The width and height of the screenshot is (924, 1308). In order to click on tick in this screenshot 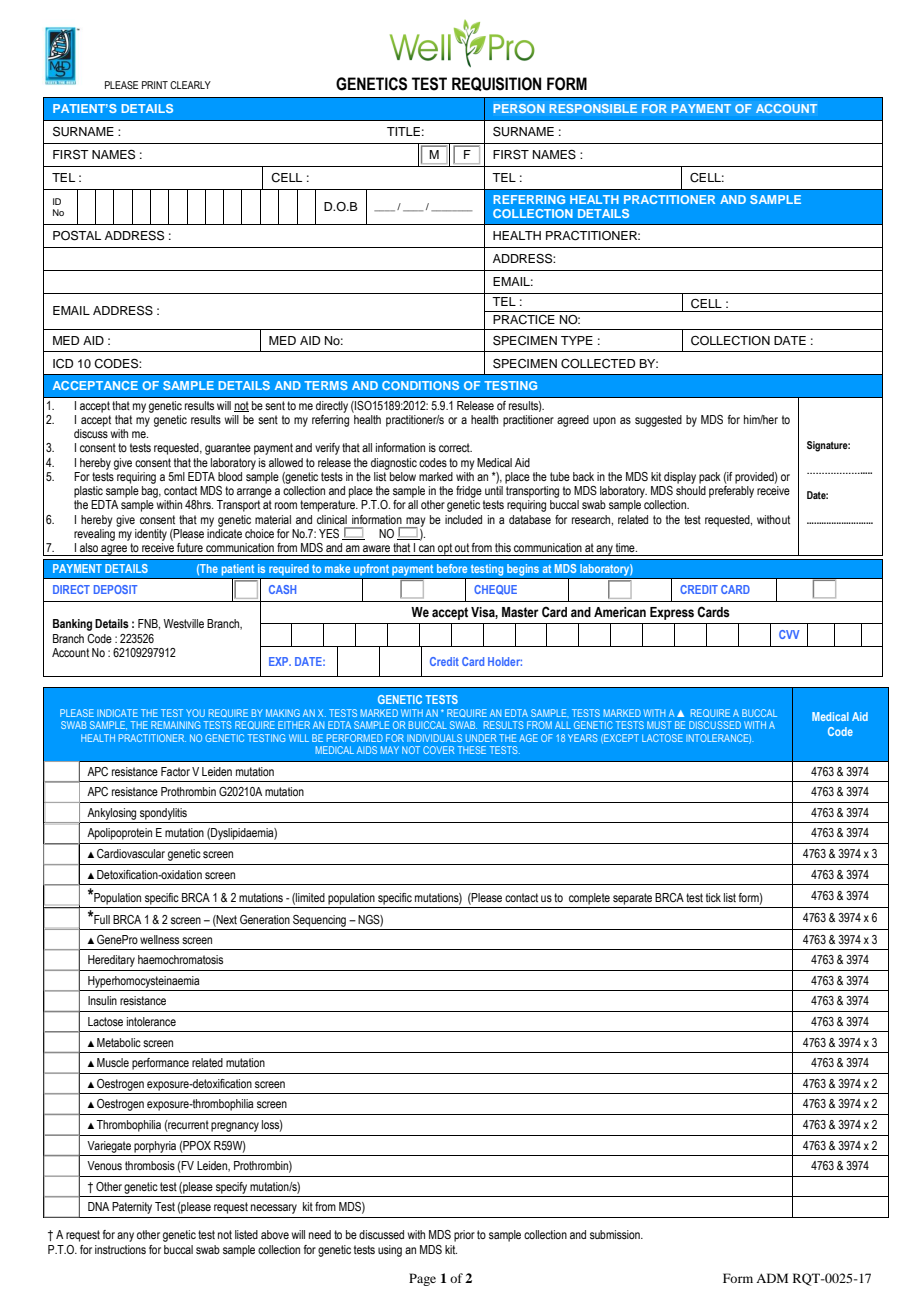, I will do `click(713, 897)`.
